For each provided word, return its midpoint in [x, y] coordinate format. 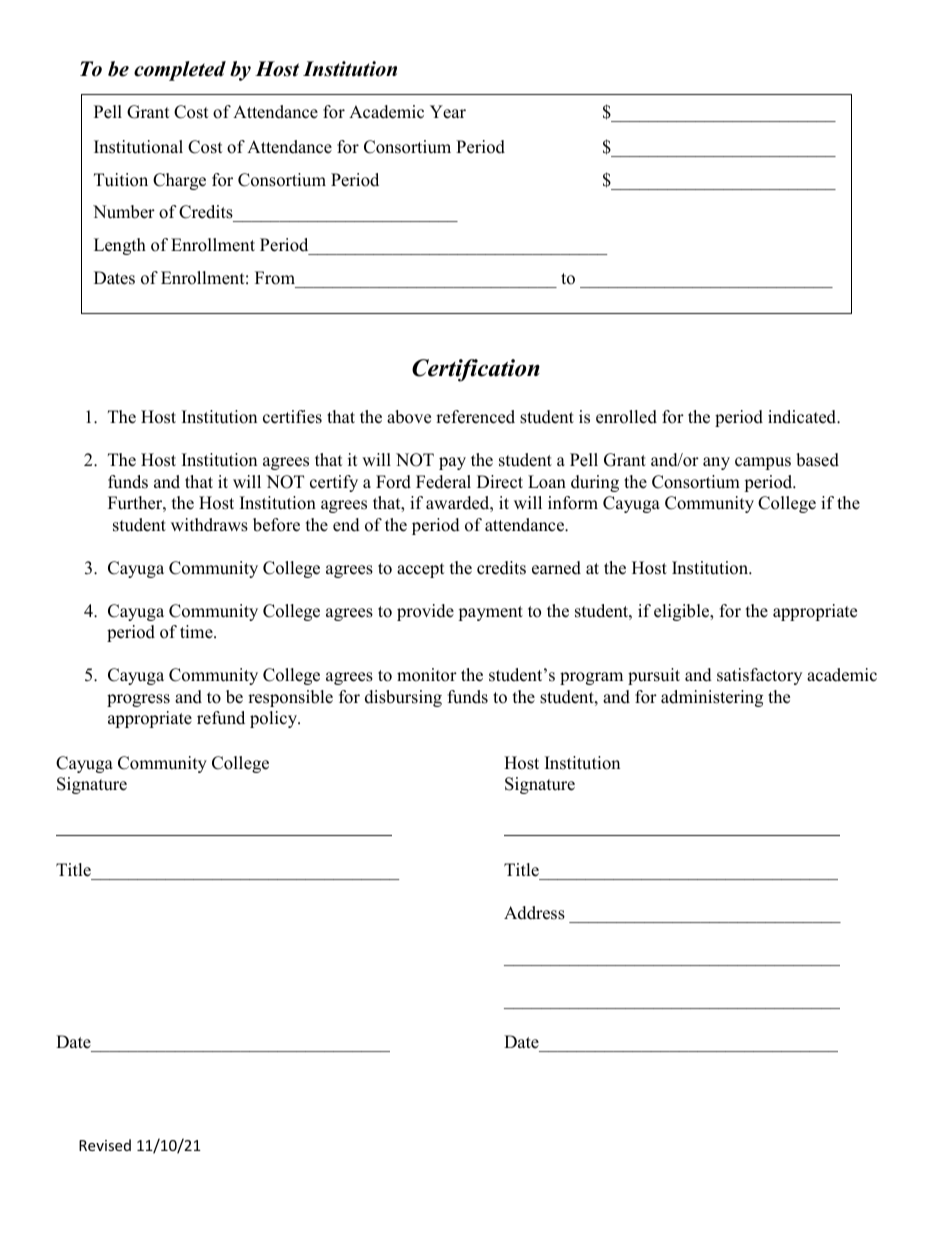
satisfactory [759, 676]
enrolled [626, 417]
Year [448, 112]
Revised [105, 1145]
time [197, 632]
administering [712, 698]
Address [534, 913]
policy [275, 719]
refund [221, 718]
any [716, 463]
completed [180, 71]
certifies [292, 417]
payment [490, 613]
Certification [476, 370]
